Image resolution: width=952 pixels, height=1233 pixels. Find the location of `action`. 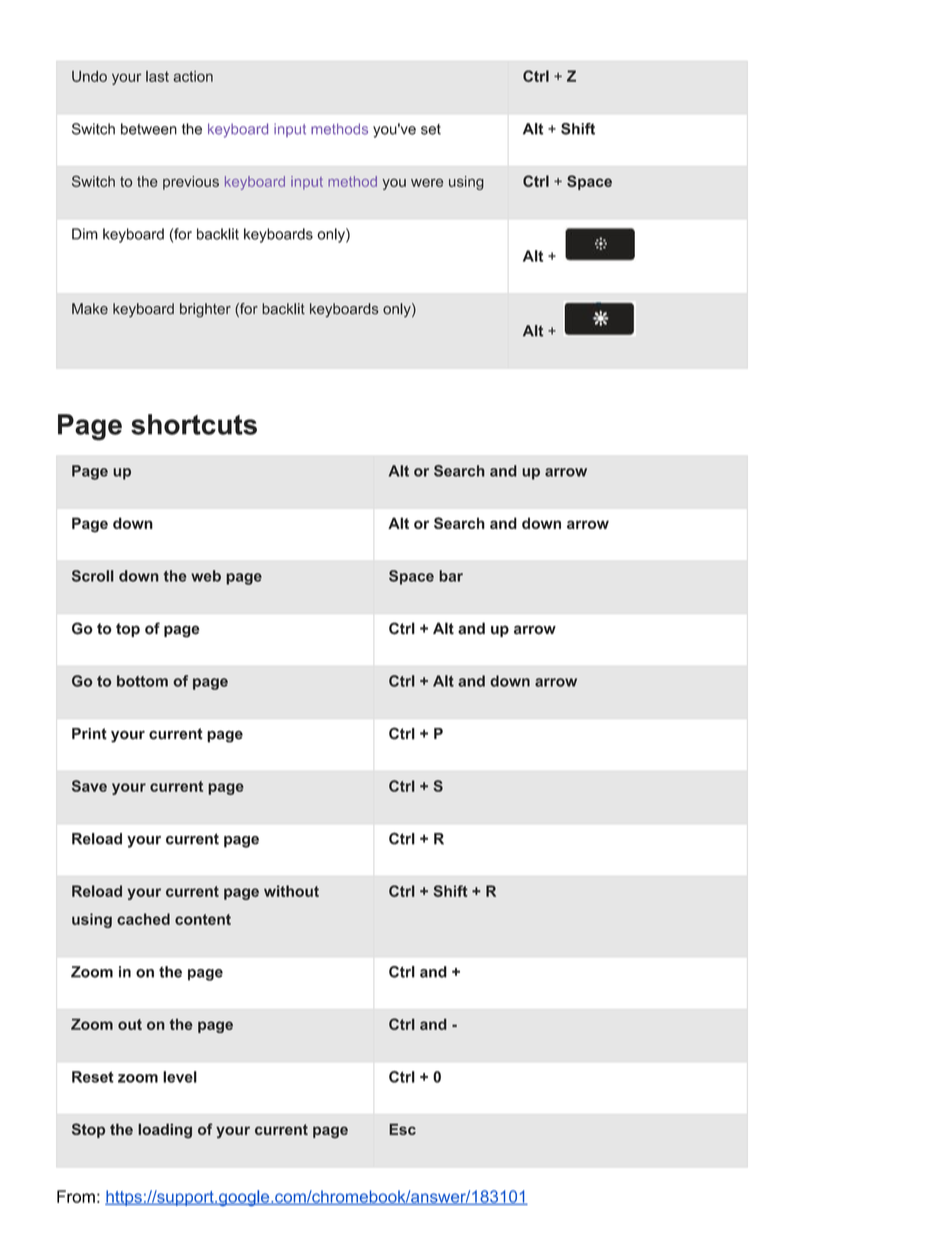

action is located at coordinates (193, 76).
